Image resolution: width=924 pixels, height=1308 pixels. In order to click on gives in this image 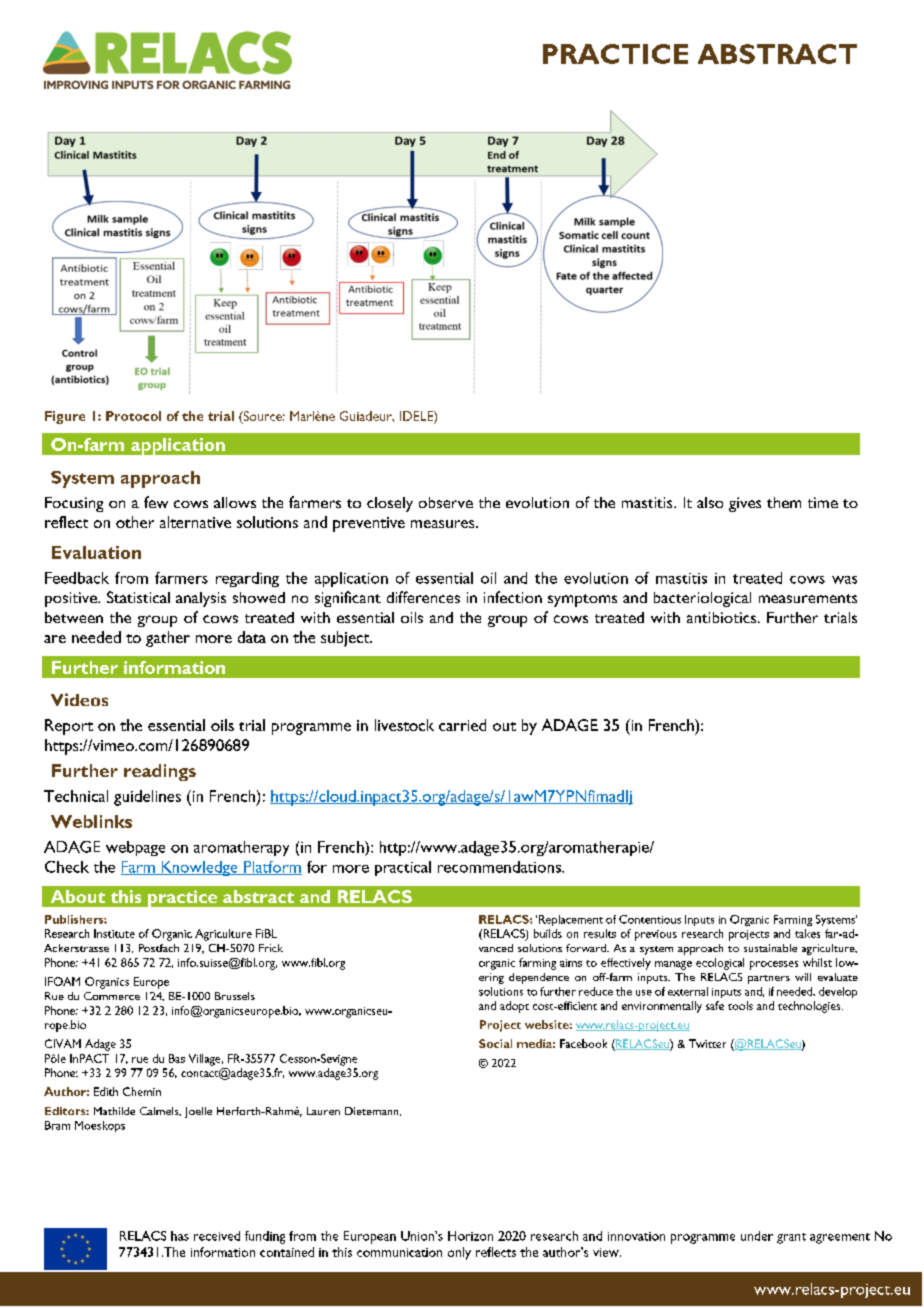, I will do `click(745, 504)`.
